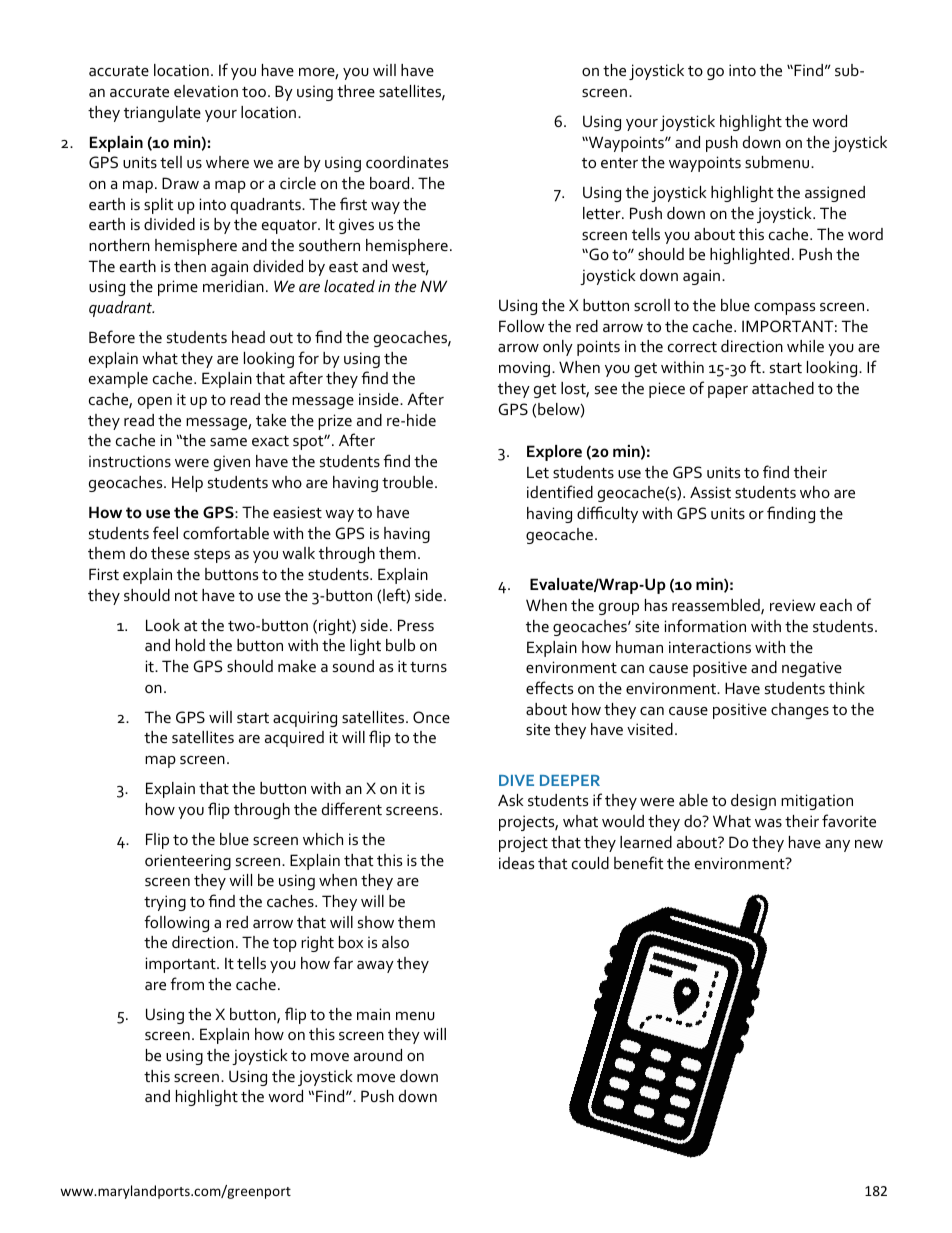 Image resolution: width=952 pixels, height=1233 pixels. What do you see at coordinates (837, 846) in the screenshot?
I see `any` at bounding box center [837, 846].
